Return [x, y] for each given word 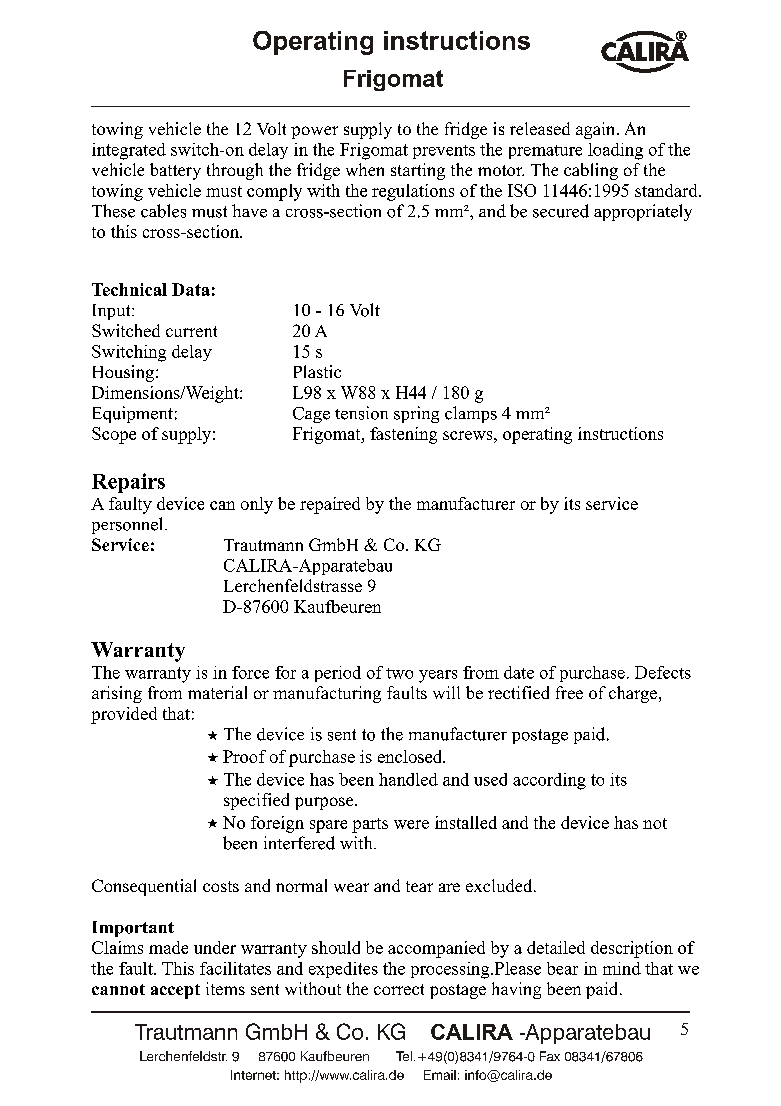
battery [175, 171]
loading [615, 151]
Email [440, 1075]
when [365, 169]
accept [175, 991]
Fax [550, 1056]
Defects [663, 672]
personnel [129, 525]
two [399, 673]
